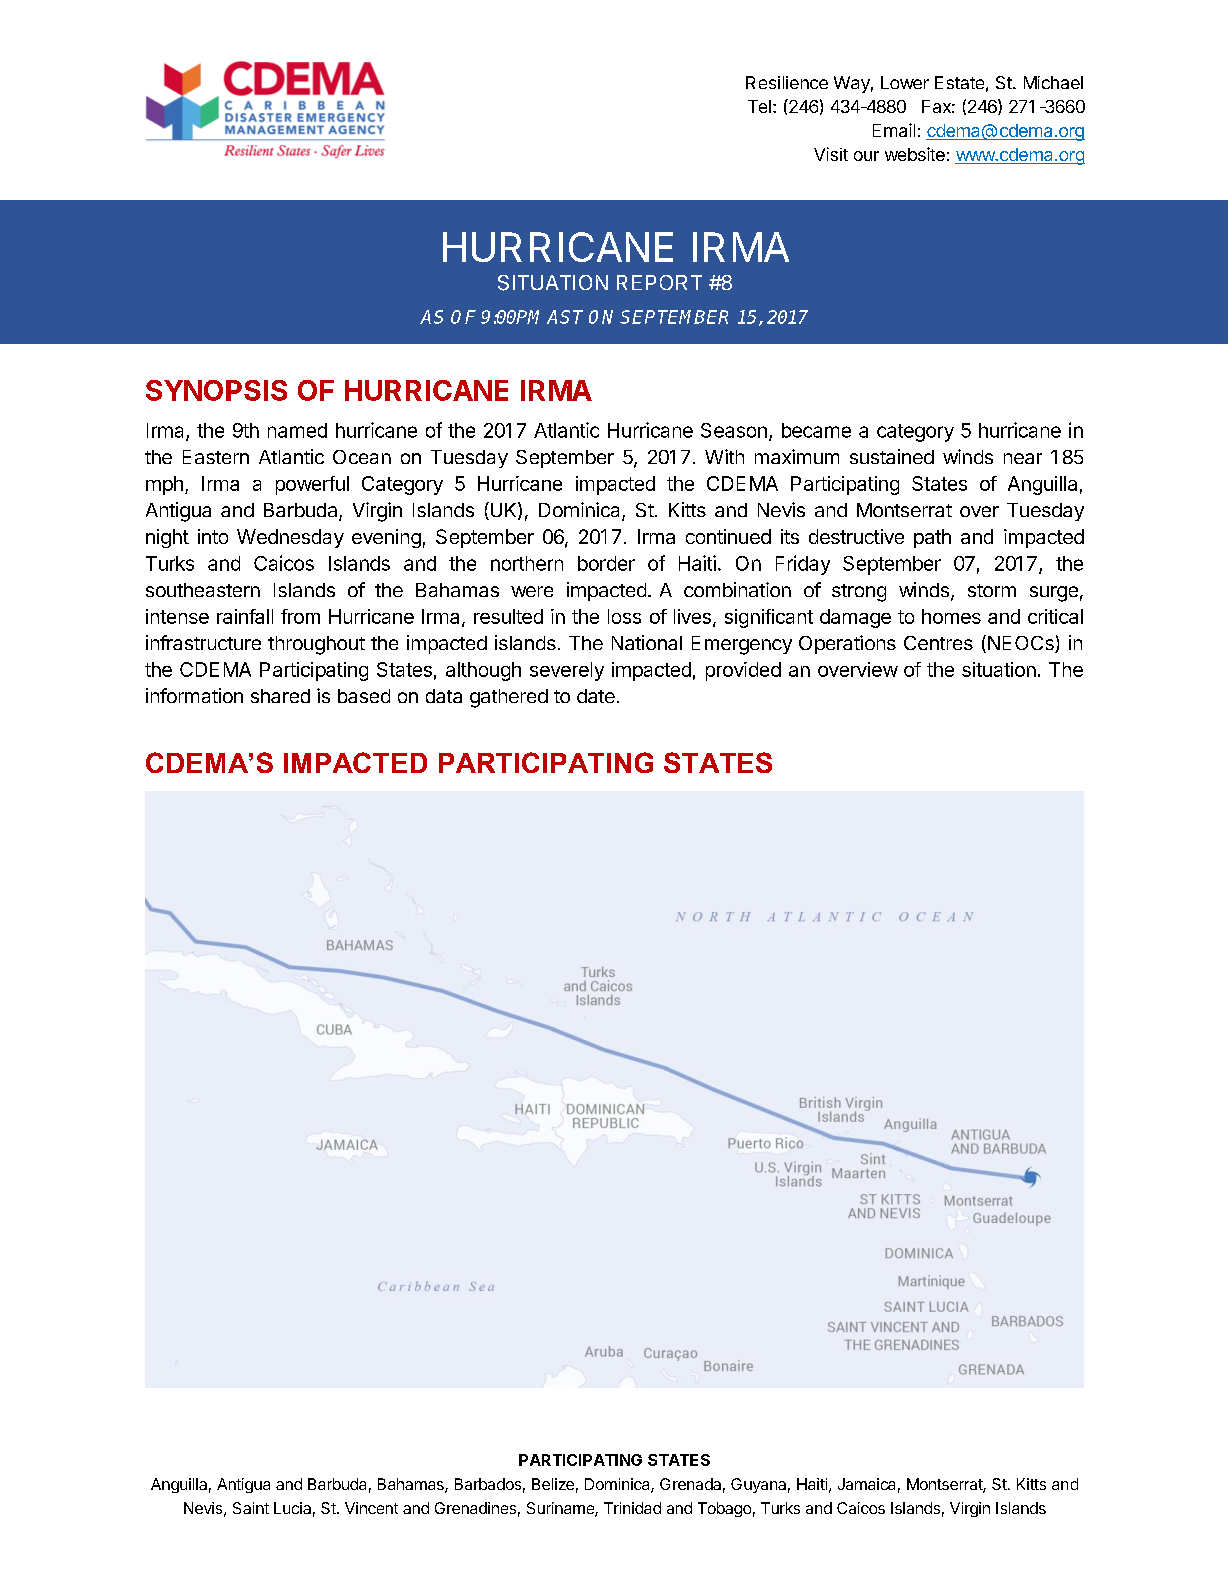  I want to click on Centres, so click(938, 643).
